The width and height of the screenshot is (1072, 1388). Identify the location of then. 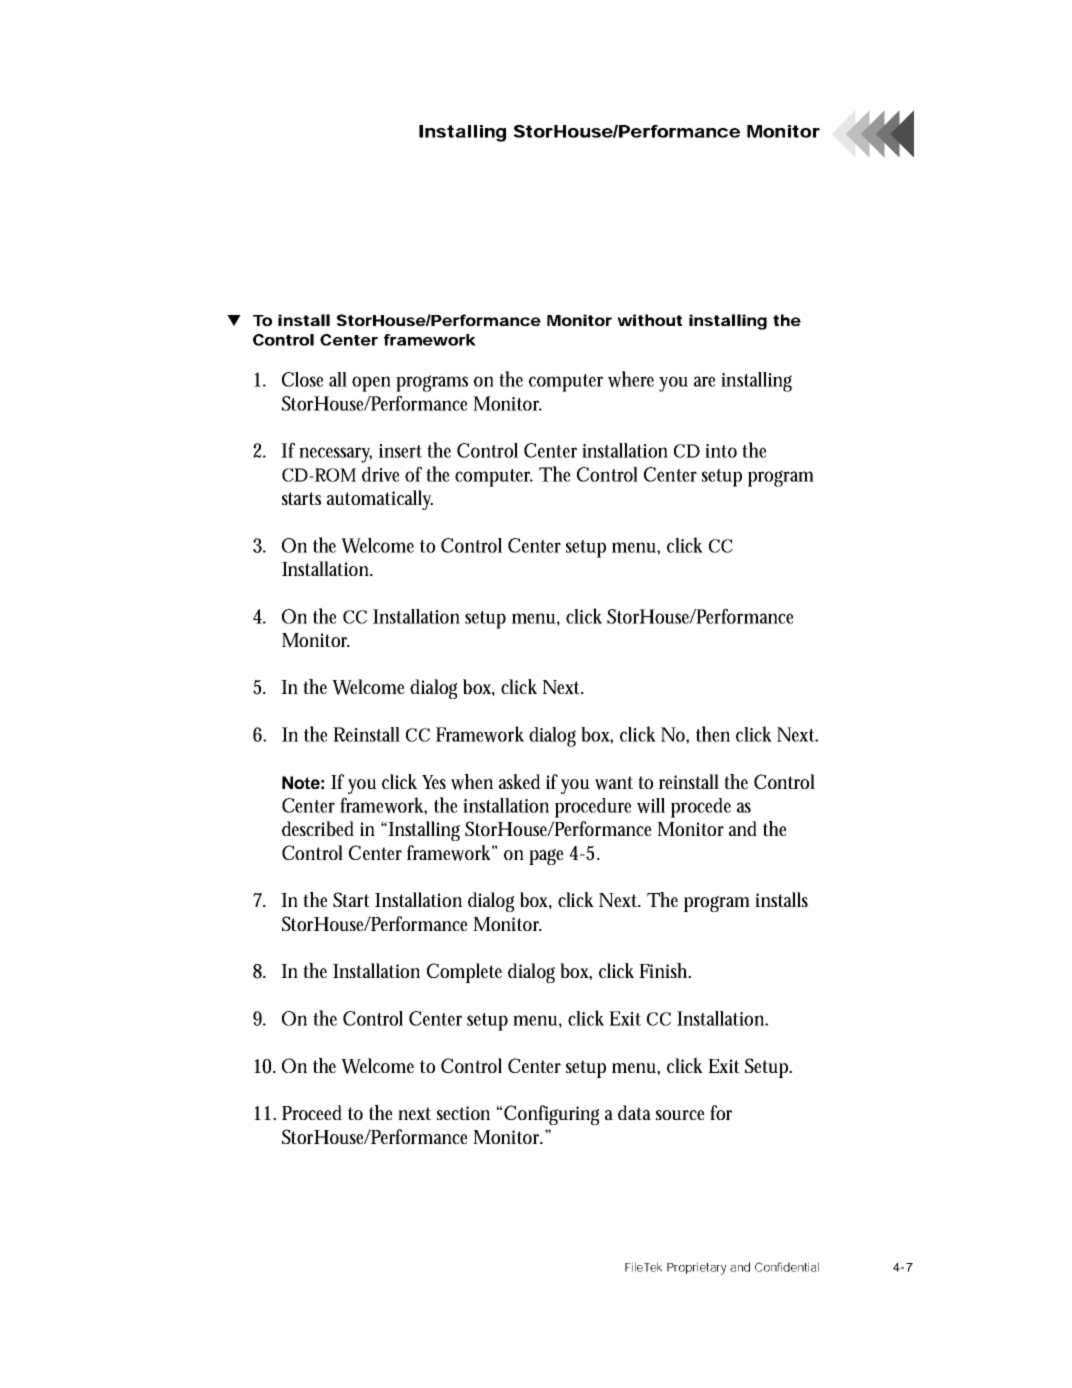
(713, 734).
